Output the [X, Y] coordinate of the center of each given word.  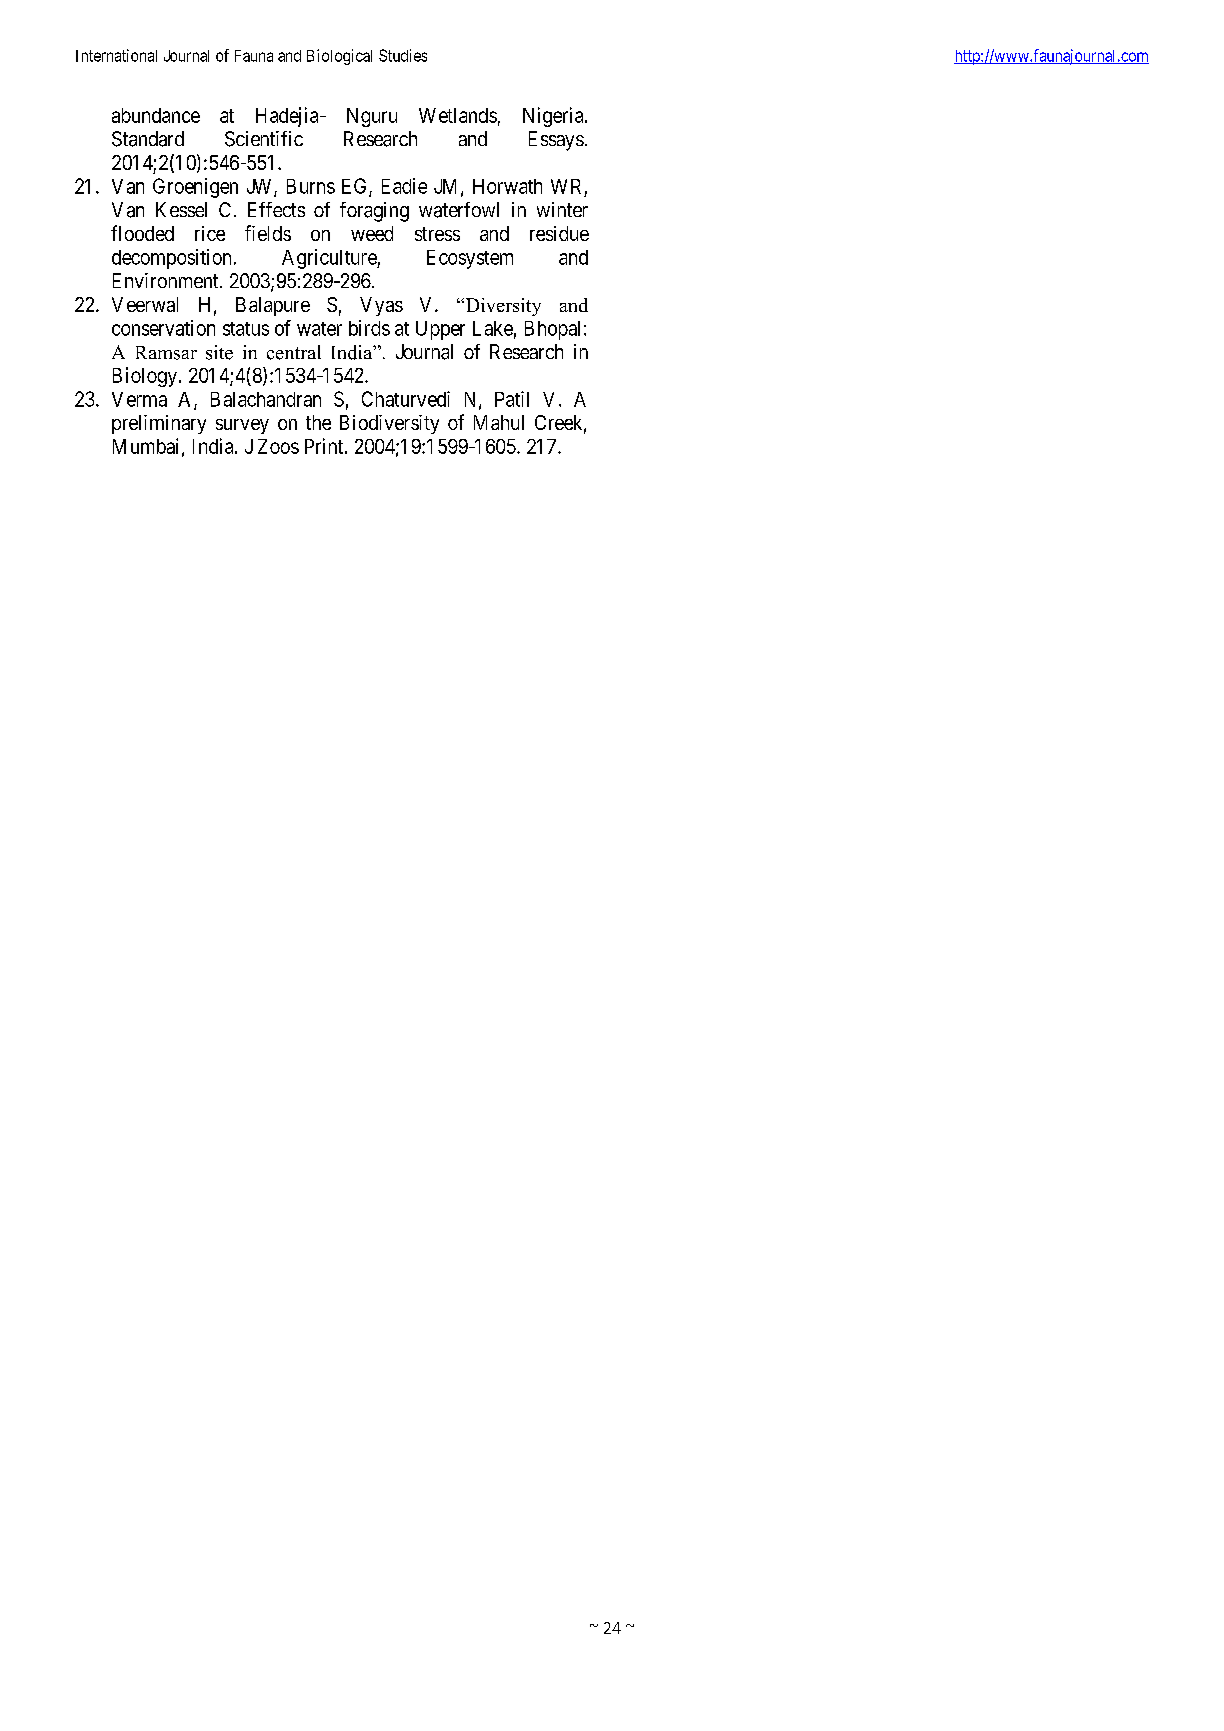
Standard [148, 139]
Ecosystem [470, 259]
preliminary [159, 424]
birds [369, 328]
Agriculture [330, 259]
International [116, 55]
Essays [556, 141]
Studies [403, 55]
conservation [163, 328]
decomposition [171, 259]
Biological [339, 57]
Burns [311, 186]
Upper [440, 330]
